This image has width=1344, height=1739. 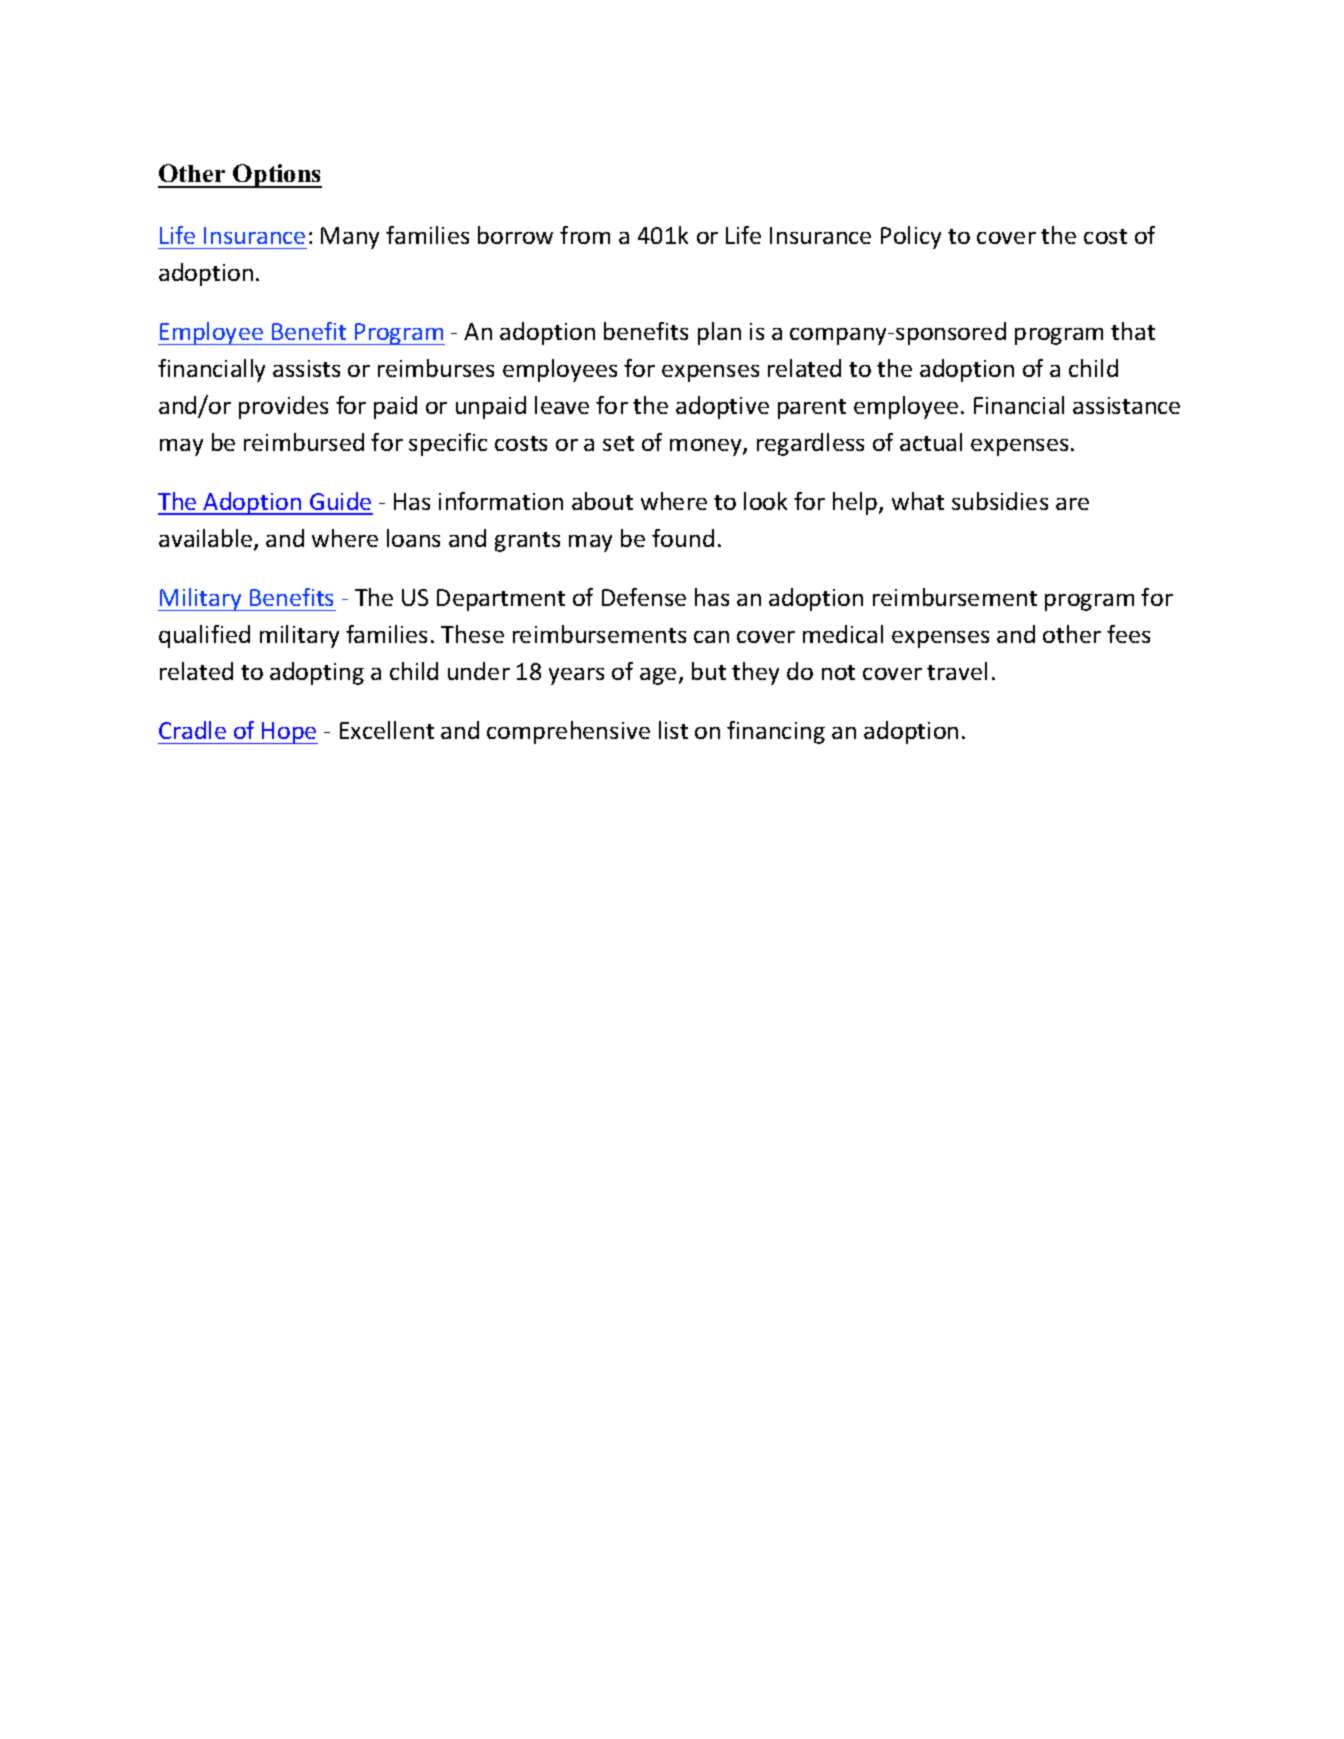 I want to click on list, so click(x=673, y=730).
